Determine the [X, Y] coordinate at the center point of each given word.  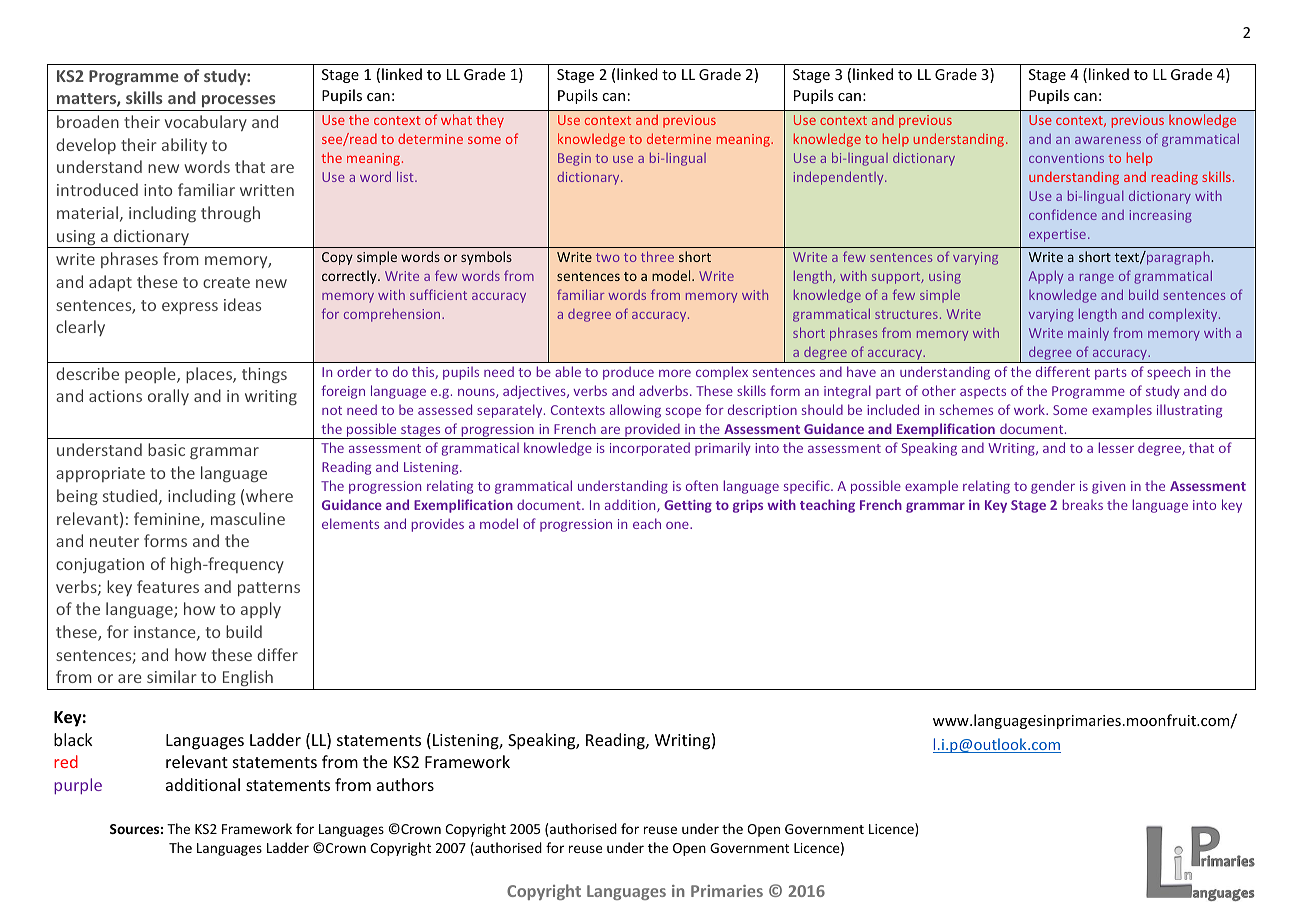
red [66, 761]
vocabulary [206, 123]
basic [166, 449]
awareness [1108, 140]
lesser [1116, 447]
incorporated [650, 449]
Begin [574, 159]
